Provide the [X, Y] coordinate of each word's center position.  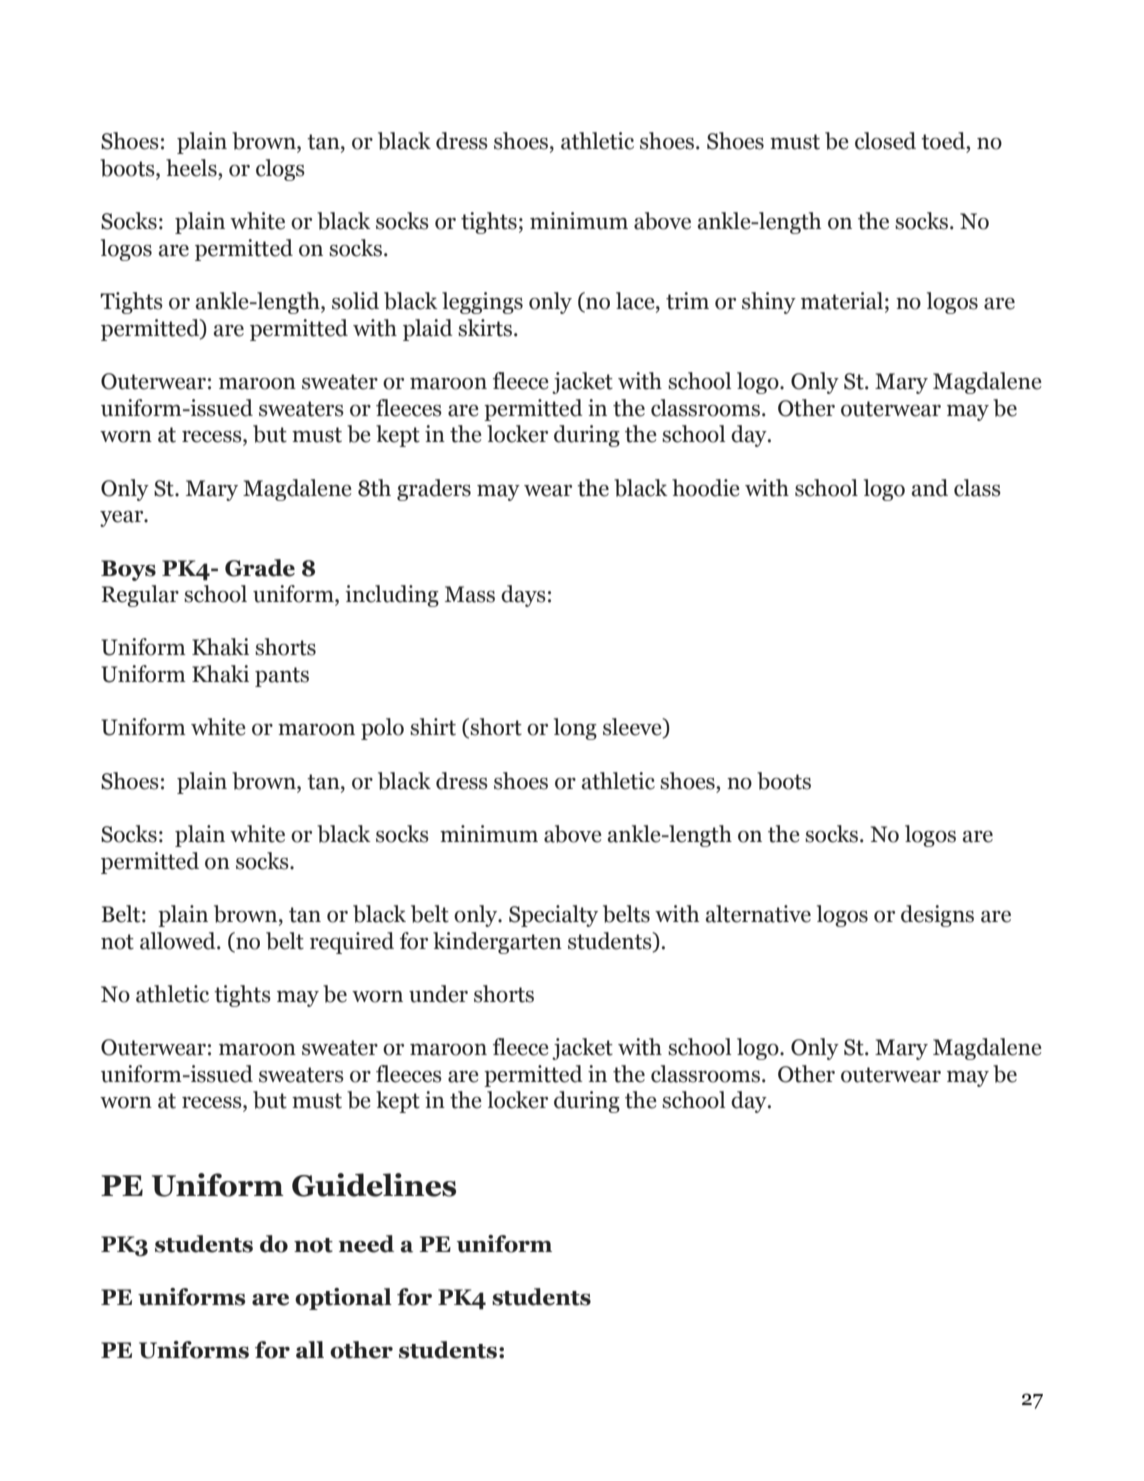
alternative [758, 914]
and [929, 488]
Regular [140, 596]
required [352, 943]
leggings [482, 303]
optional [343, 1299]
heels [192, 168]
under [438, 994]
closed [885, 141]
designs [937, 916]
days [523, 596]
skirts [486, 328]
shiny [769, 303]
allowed [179, 941]
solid [355, 301]
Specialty [553, 916]
